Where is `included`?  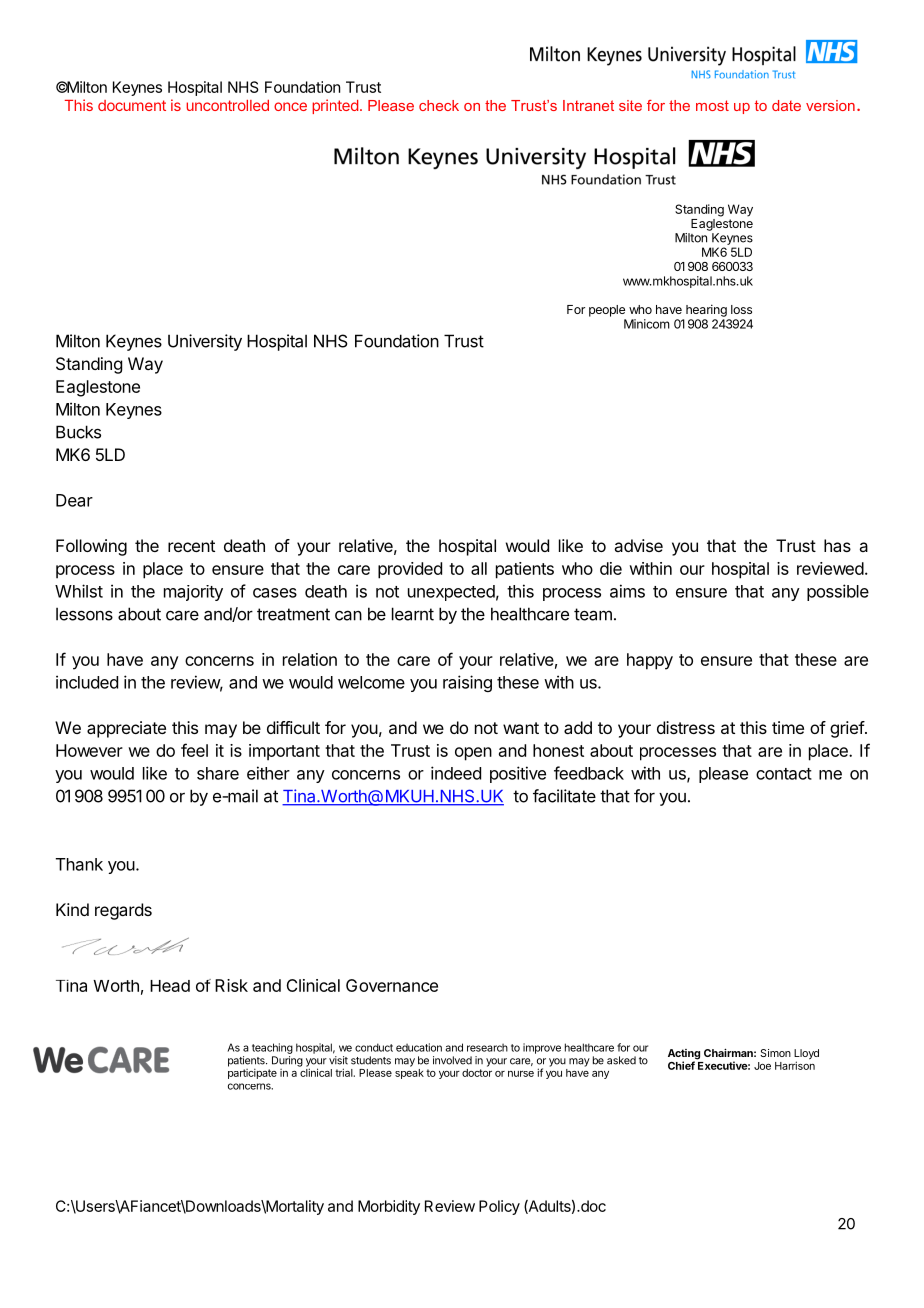 included is located at coordinates (87, 682).
